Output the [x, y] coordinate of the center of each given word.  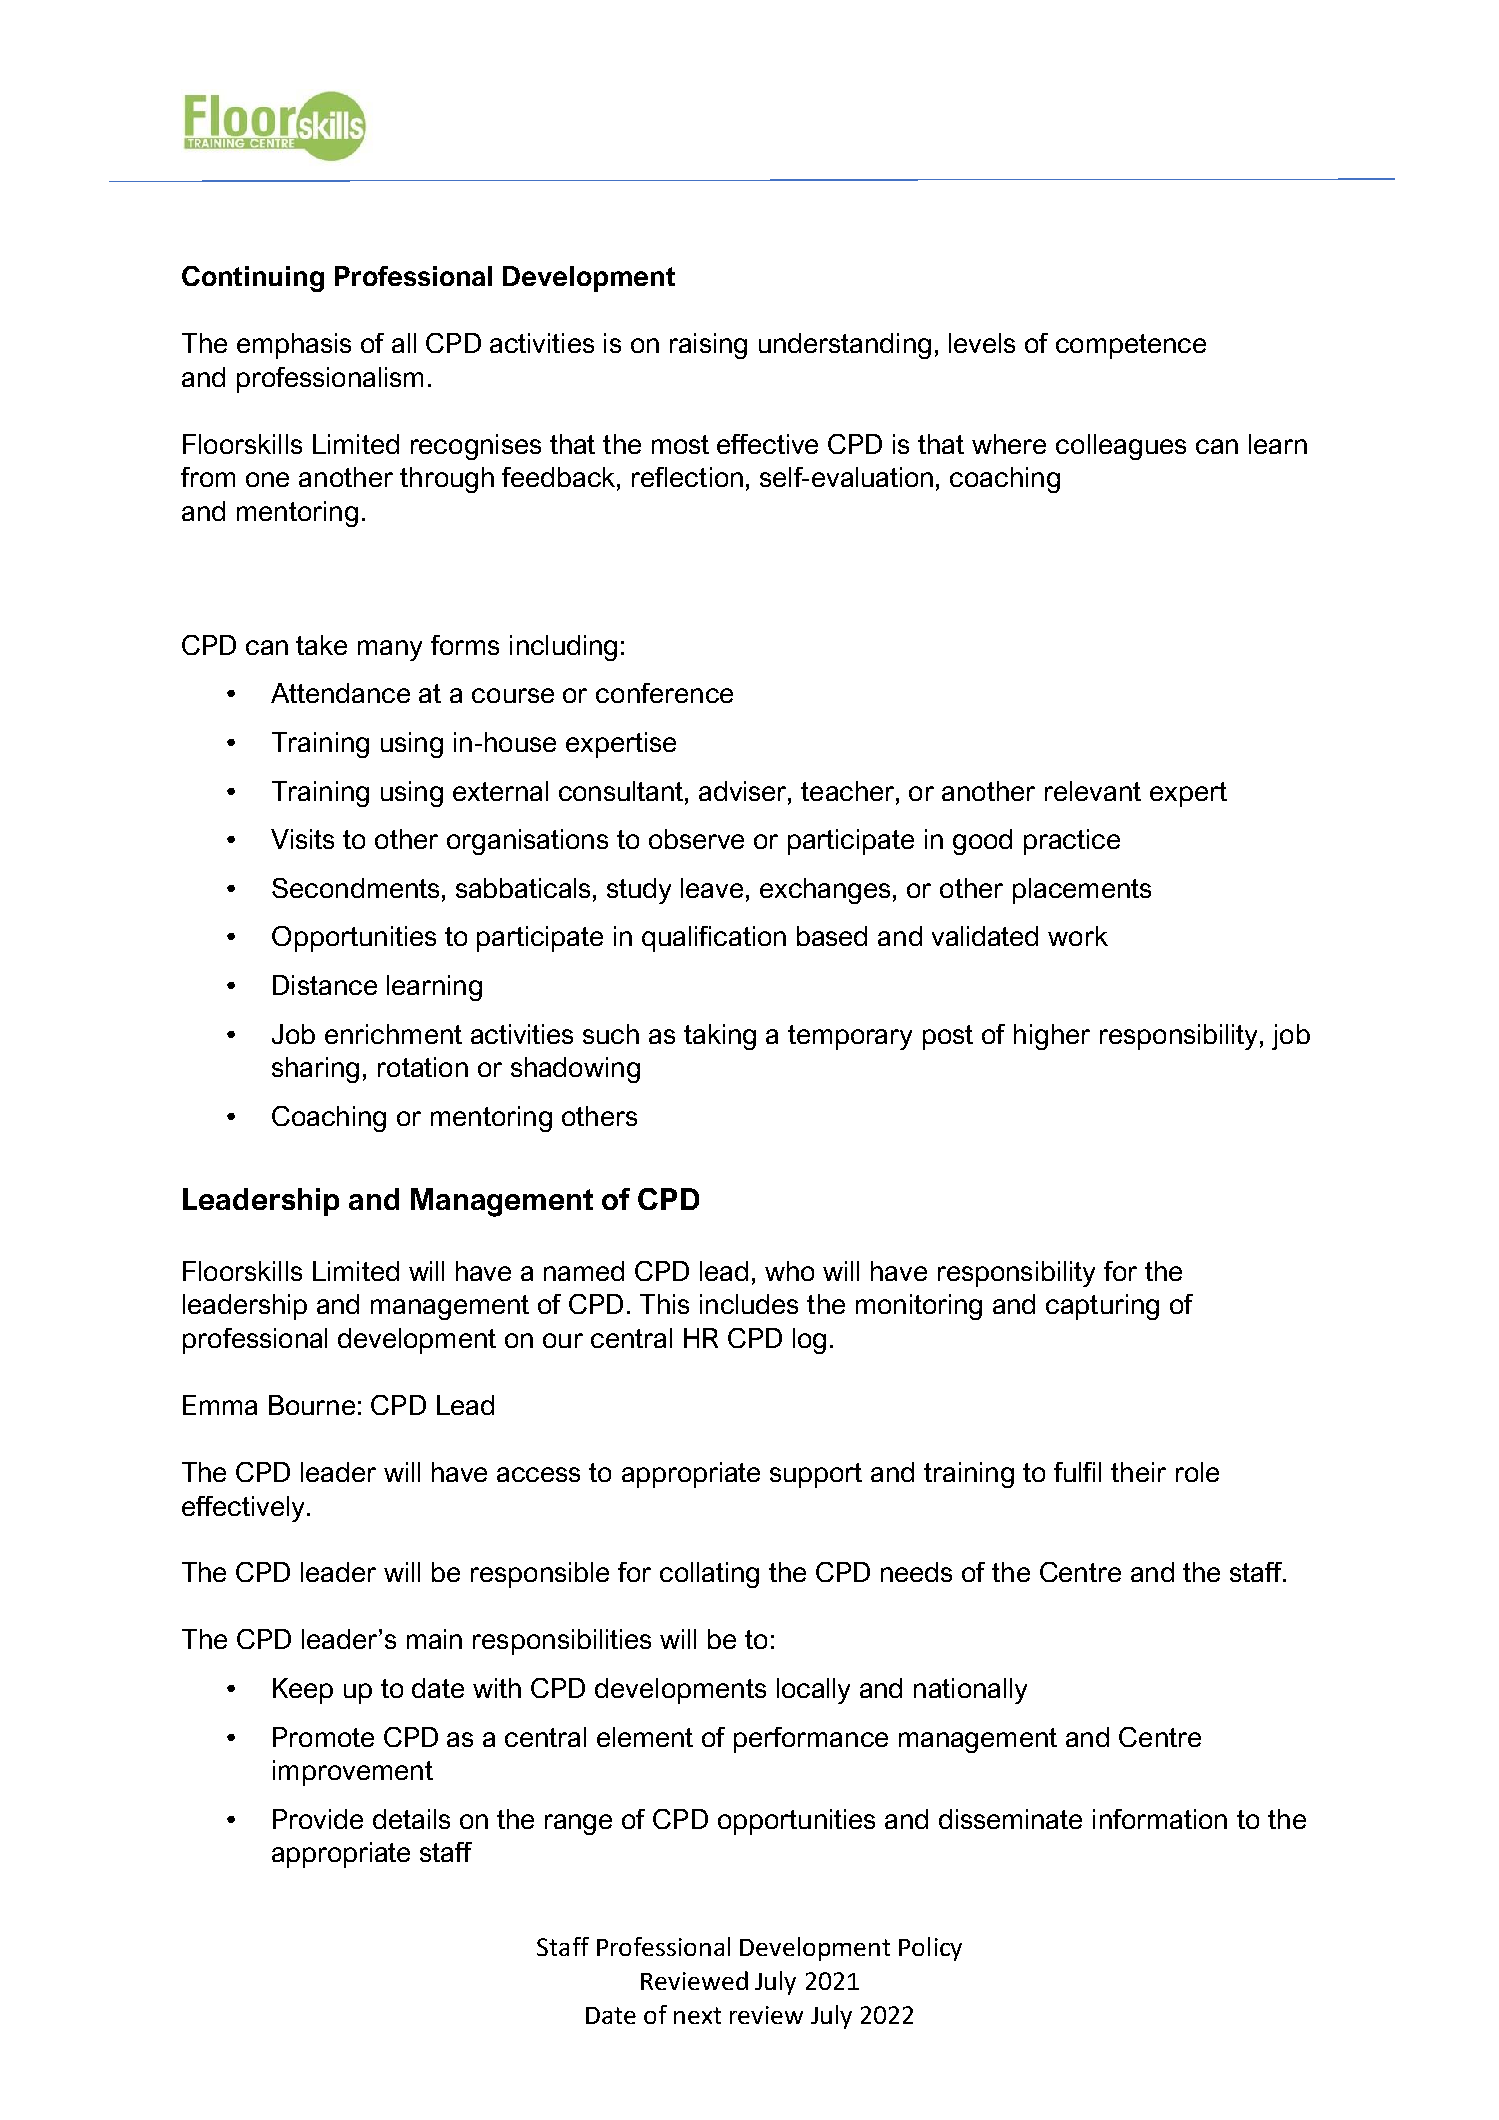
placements [1082, 891]
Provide [318, 1819]
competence [1131, 346]
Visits [302, 839]
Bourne [312, 1405]
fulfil [1077, 1472]
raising [708, 346]
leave [712, 888]
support [816, 1475]
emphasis [294, 346]
